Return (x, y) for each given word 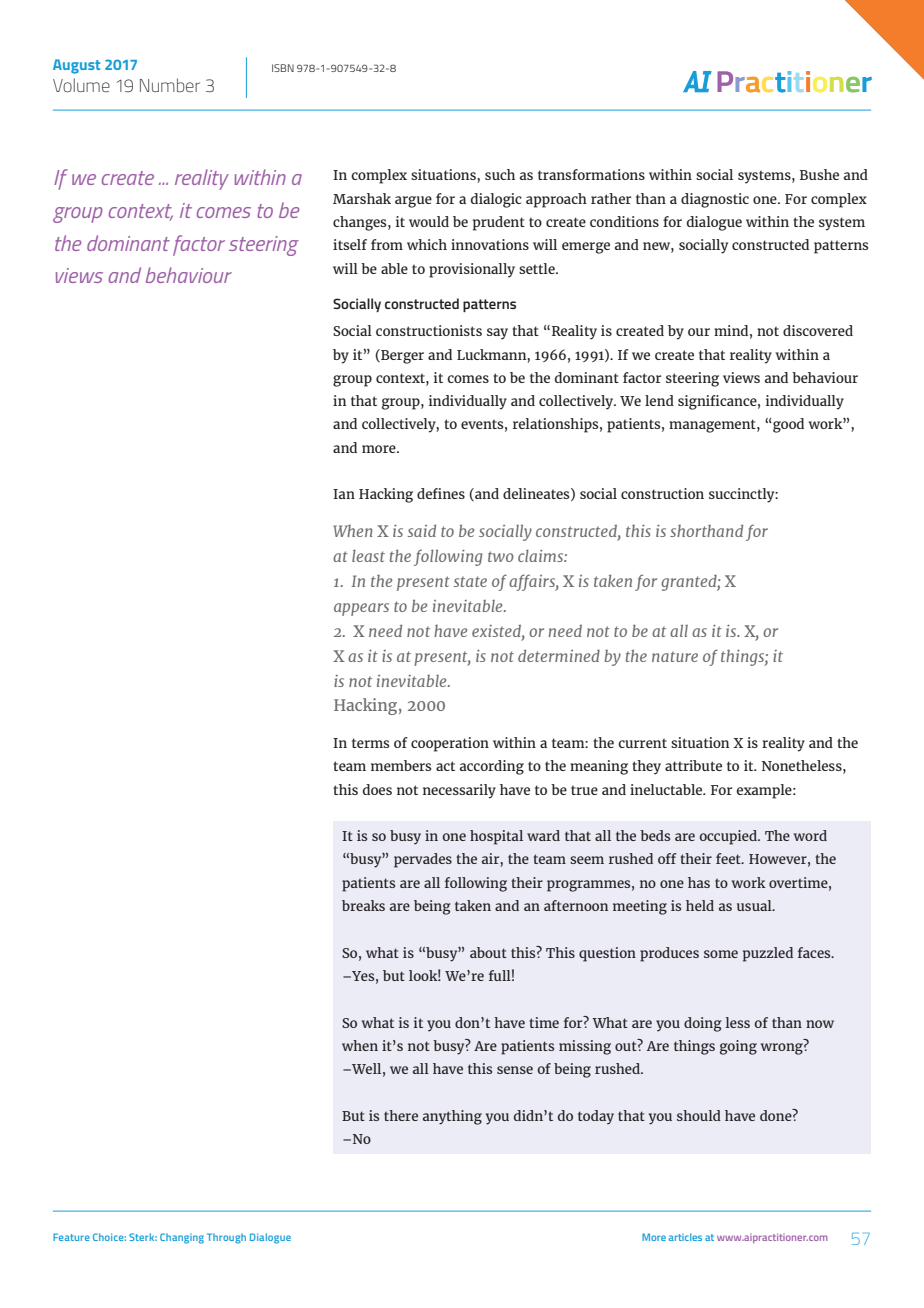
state (470, 581)
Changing (182, 1238)
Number (170, 85)
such (500, 174)
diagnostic (715, 200)
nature (675, 656)
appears (361, 609)
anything (452, 1117)
